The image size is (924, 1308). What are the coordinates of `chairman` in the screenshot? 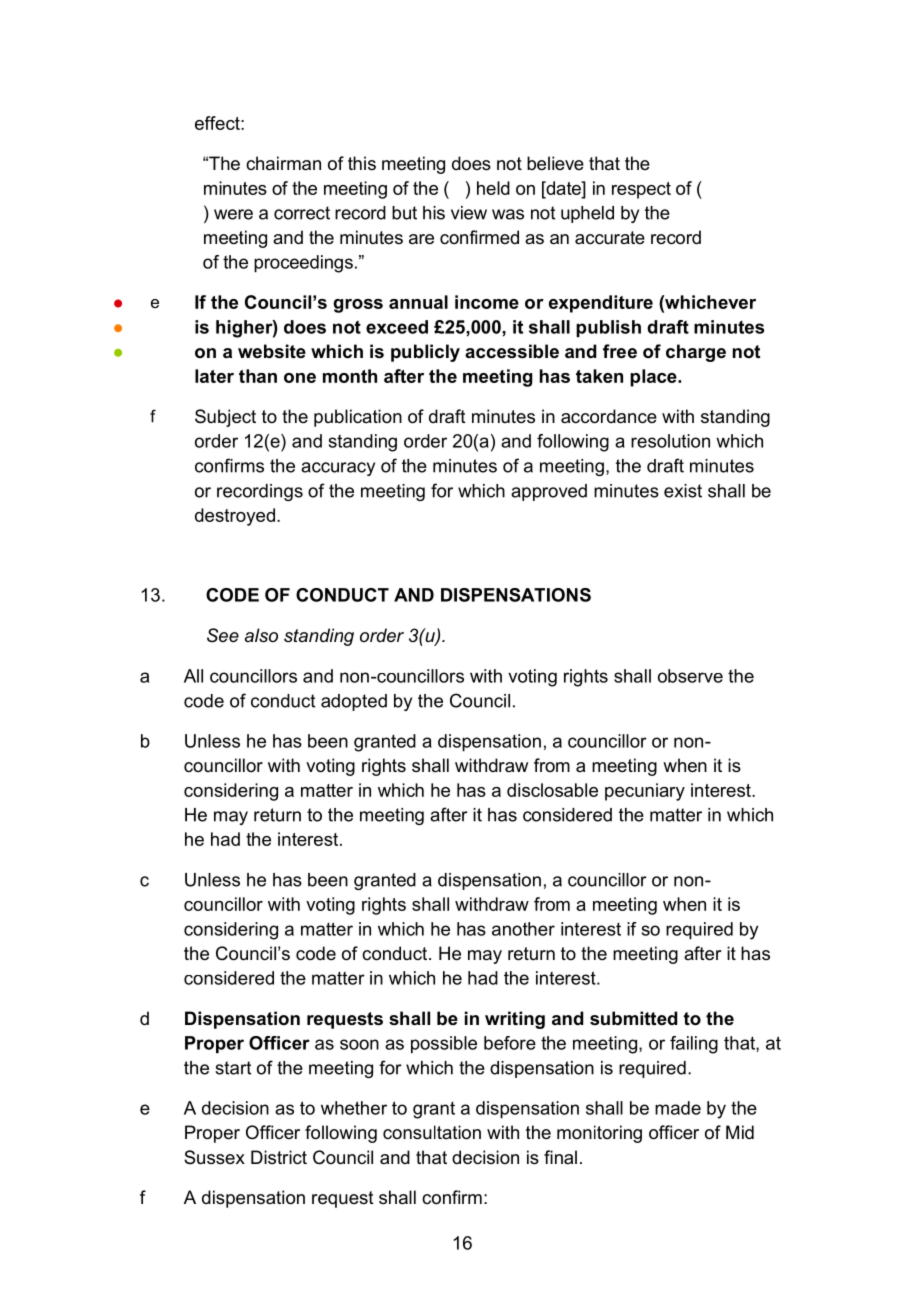 It's located at (283, 163).
